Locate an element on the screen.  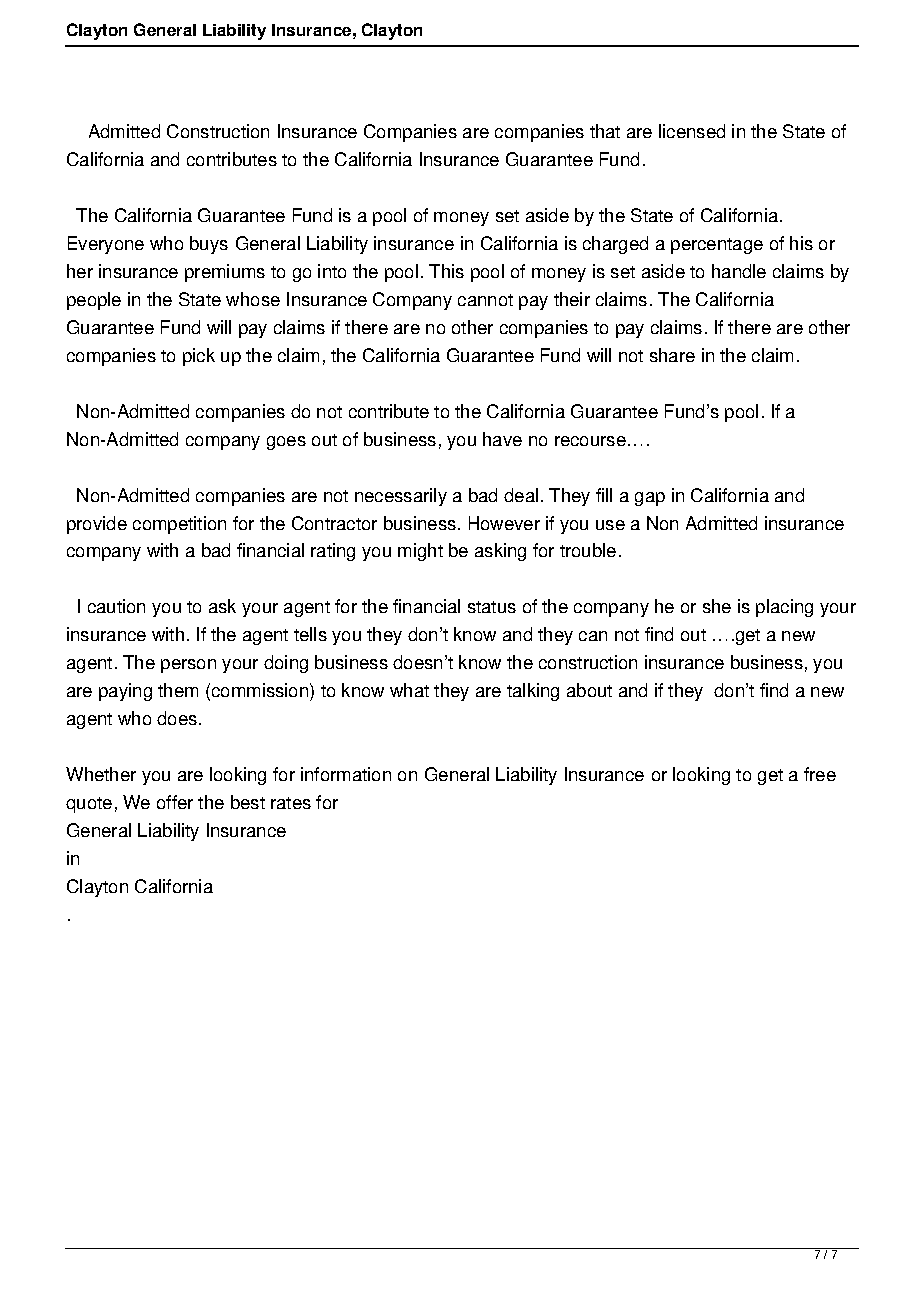
pick is located at coordinates (199, 357).
